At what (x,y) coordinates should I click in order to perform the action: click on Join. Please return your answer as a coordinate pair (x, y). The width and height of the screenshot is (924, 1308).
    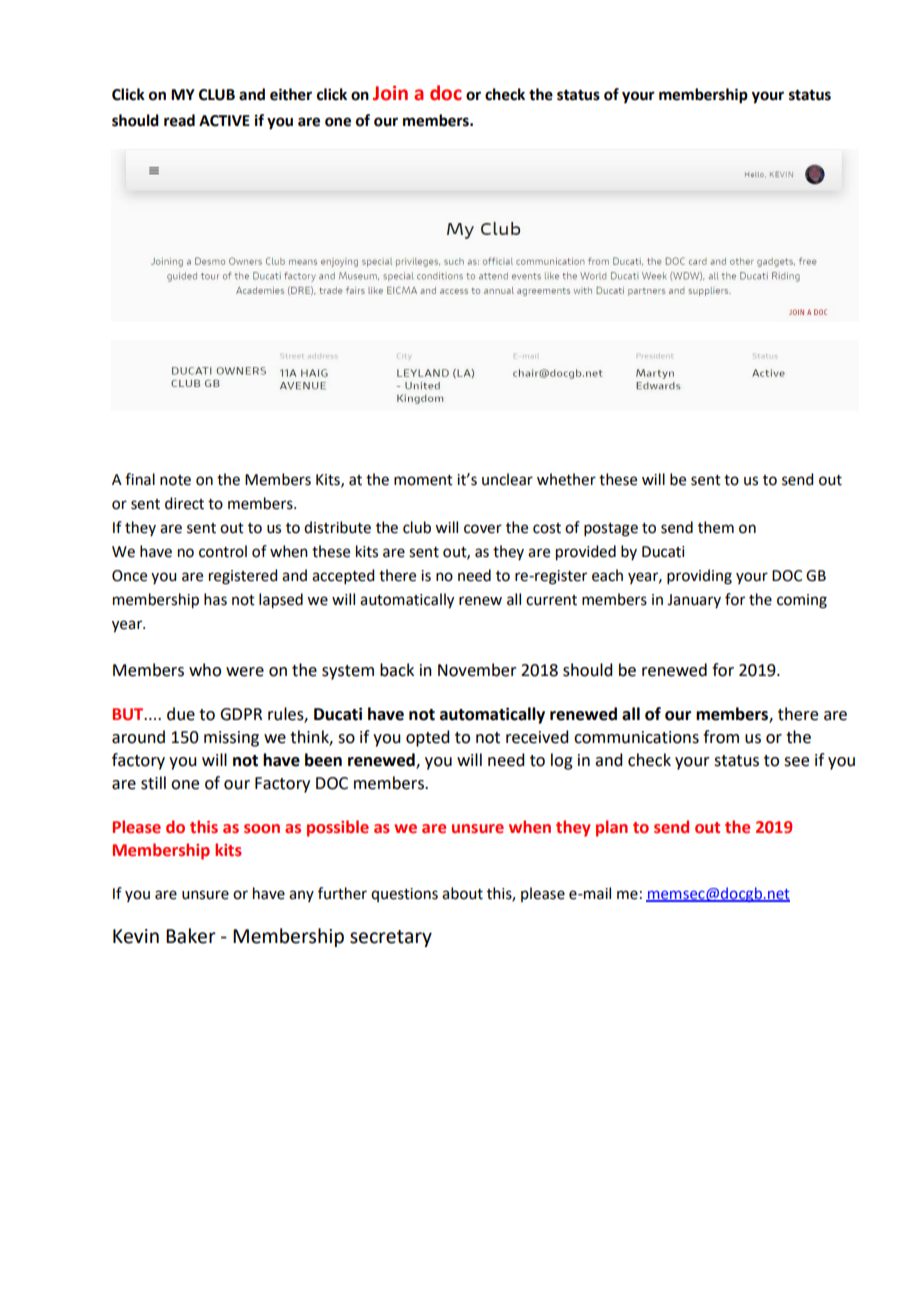
    Looking at the image, I should click on (390, 93).
